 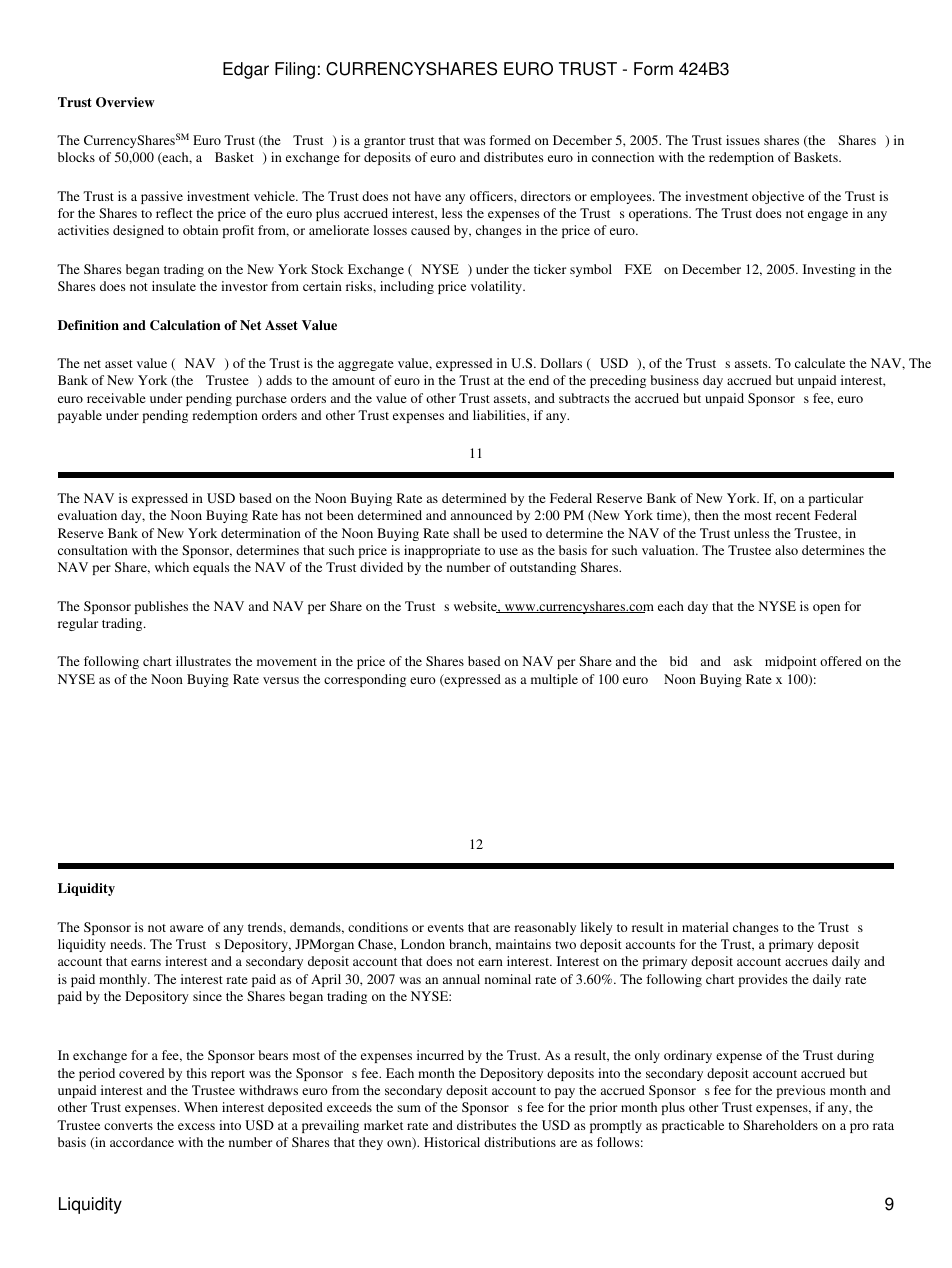 I want to click on Overview, so click(x=125, y=102).
